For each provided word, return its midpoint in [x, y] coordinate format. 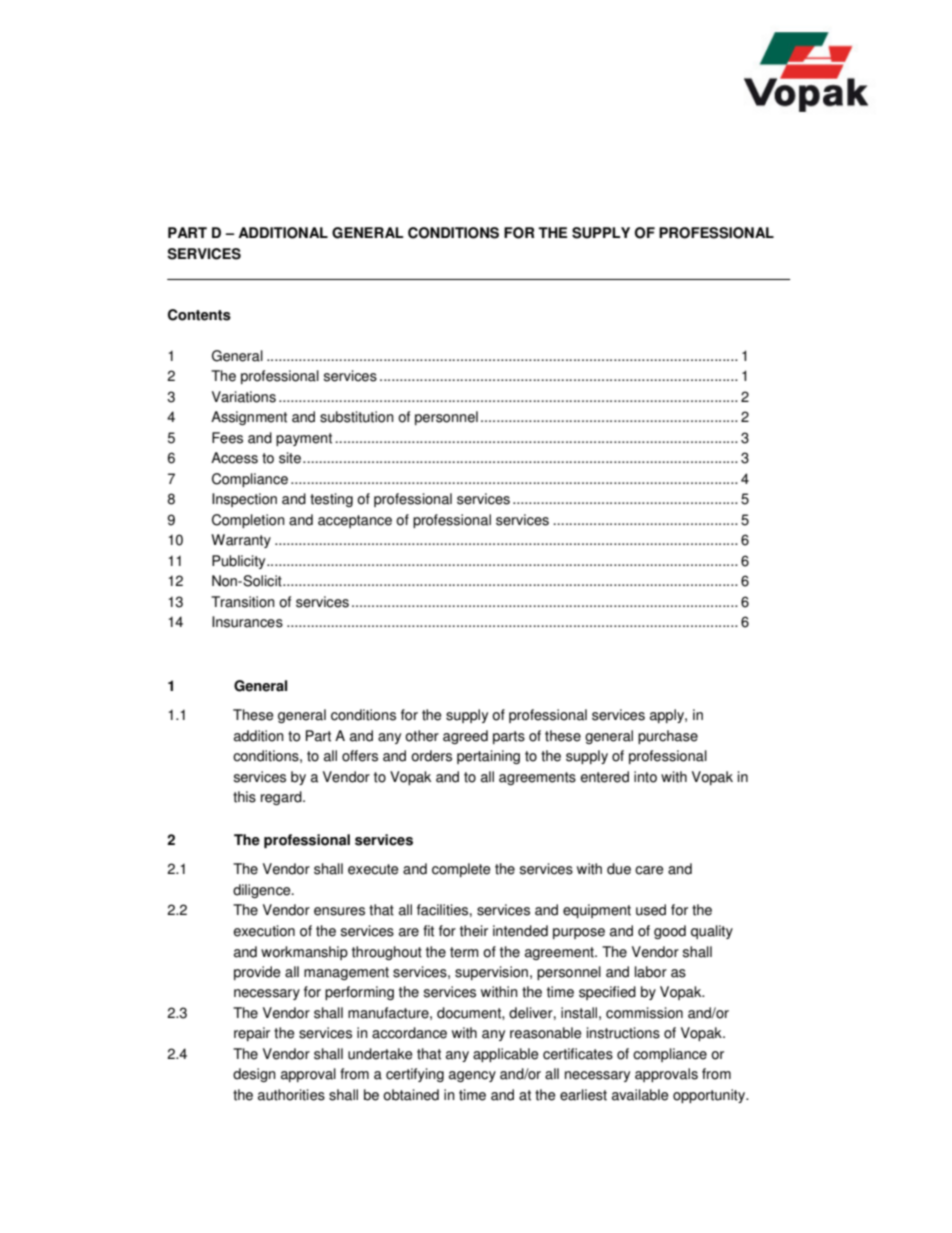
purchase [668, 737]
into [645, 777]
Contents [199, 315]
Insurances [247, 622]
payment [304, 439]
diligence [263, 891]
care [649, 870]
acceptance [355, 521]
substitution [357, 417]
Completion [248, 521]
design [254, 1075]
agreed [465, 737]
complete [461, 870]
